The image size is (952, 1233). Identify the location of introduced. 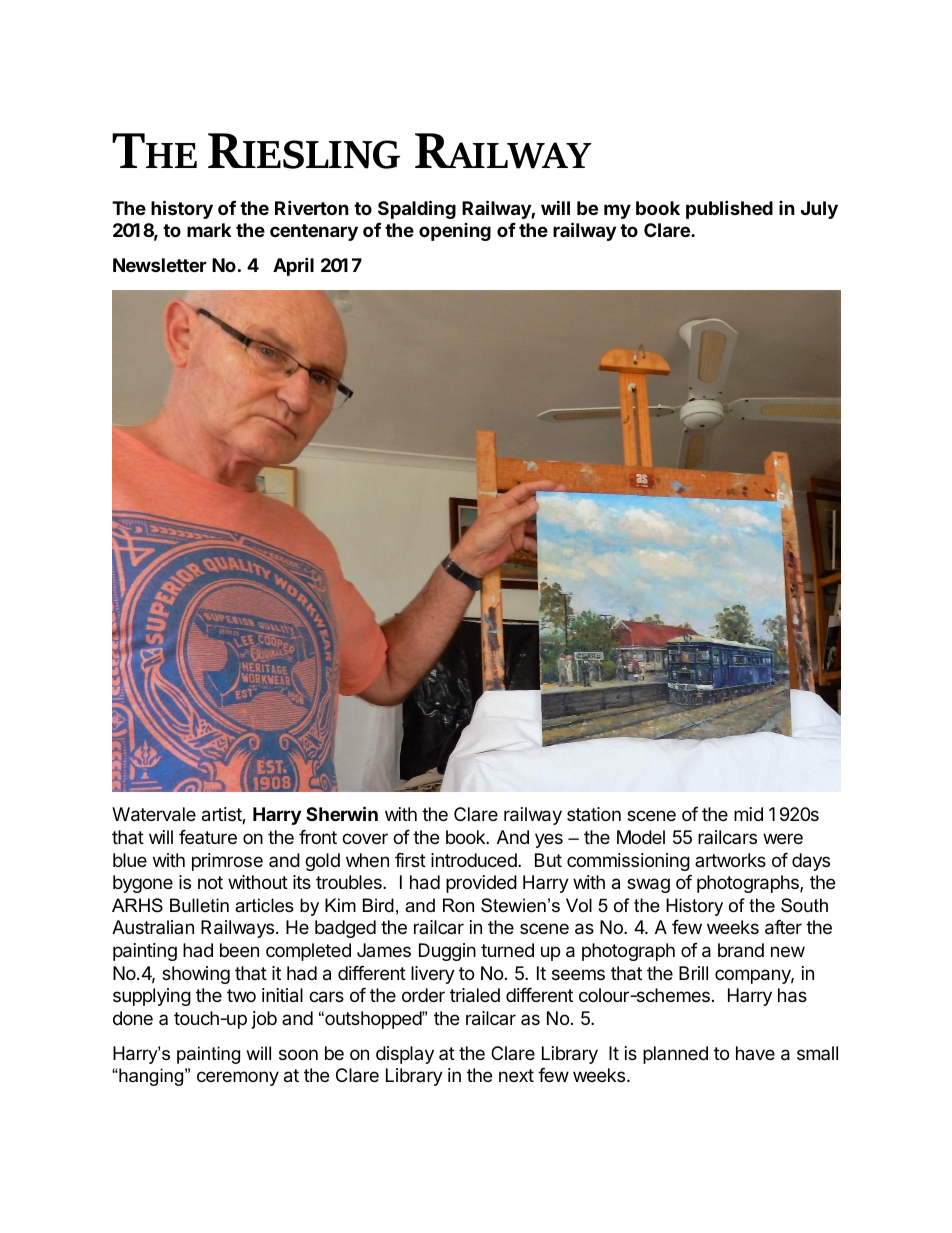
(475, 860).
